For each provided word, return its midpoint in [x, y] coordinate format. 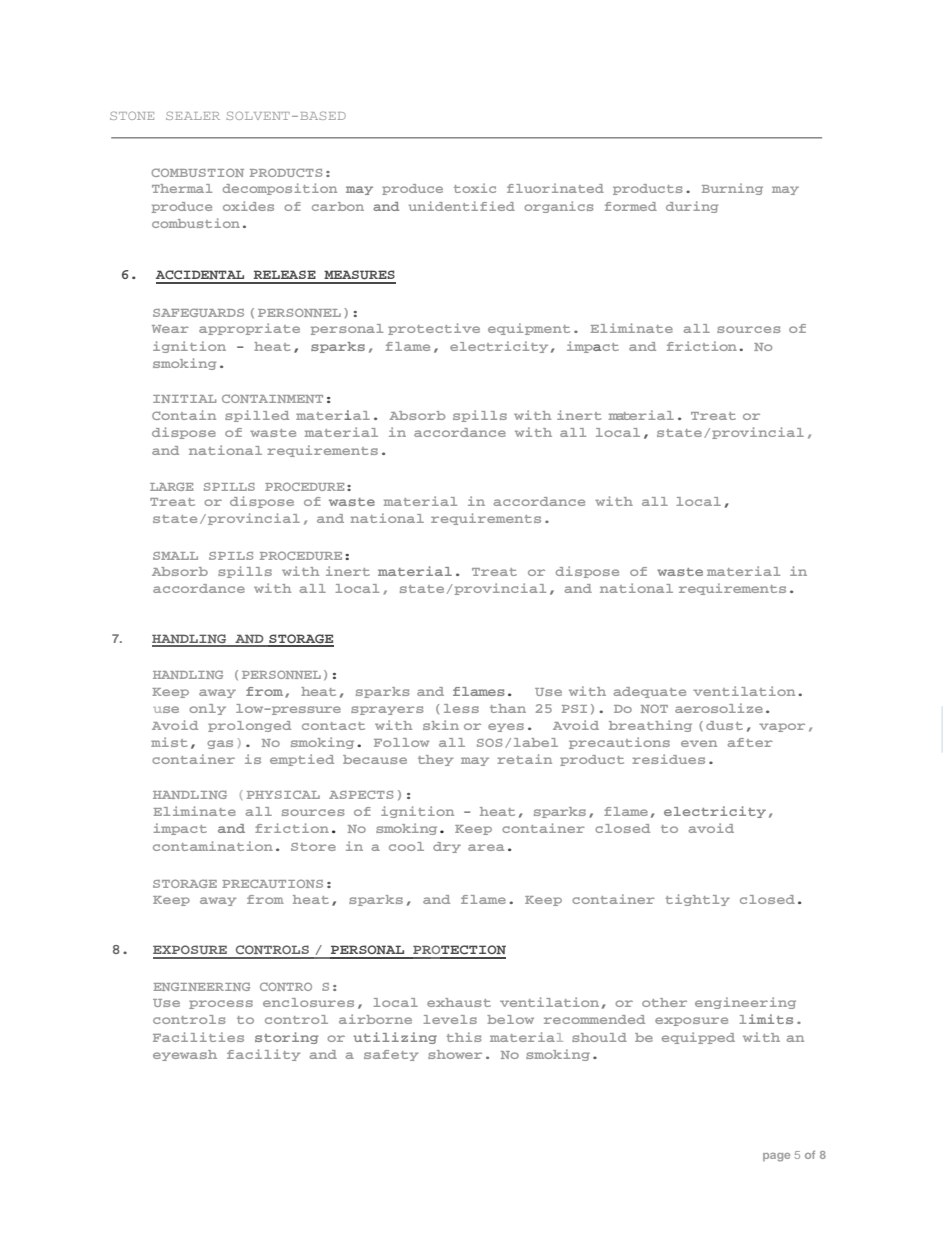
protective [434, 329]
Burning [732, 189]
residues [668, 759]
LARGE [171, 486]
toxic [475, 188]
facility [264, 1055]
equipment [529, 329]
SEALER [193, 115]
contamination [213, 846]
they [436, 760]
